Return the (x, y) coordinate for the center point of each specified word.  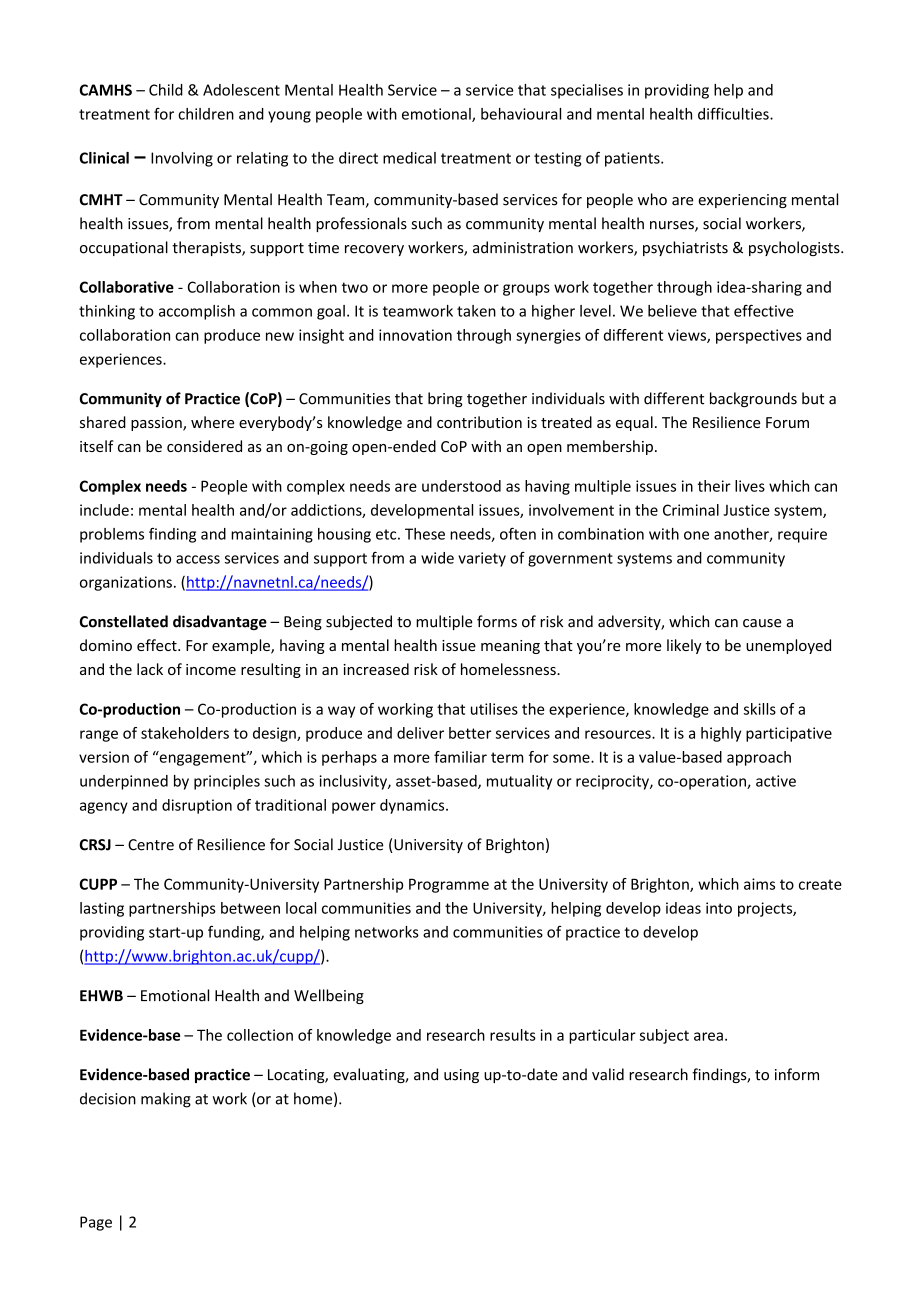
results (513, 1035)
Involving (182, 159)
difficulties (734, 113)
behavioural (521, 114)
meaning (510, 647)
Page (96, 1223)
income (211, 669)
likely (684, 646)
